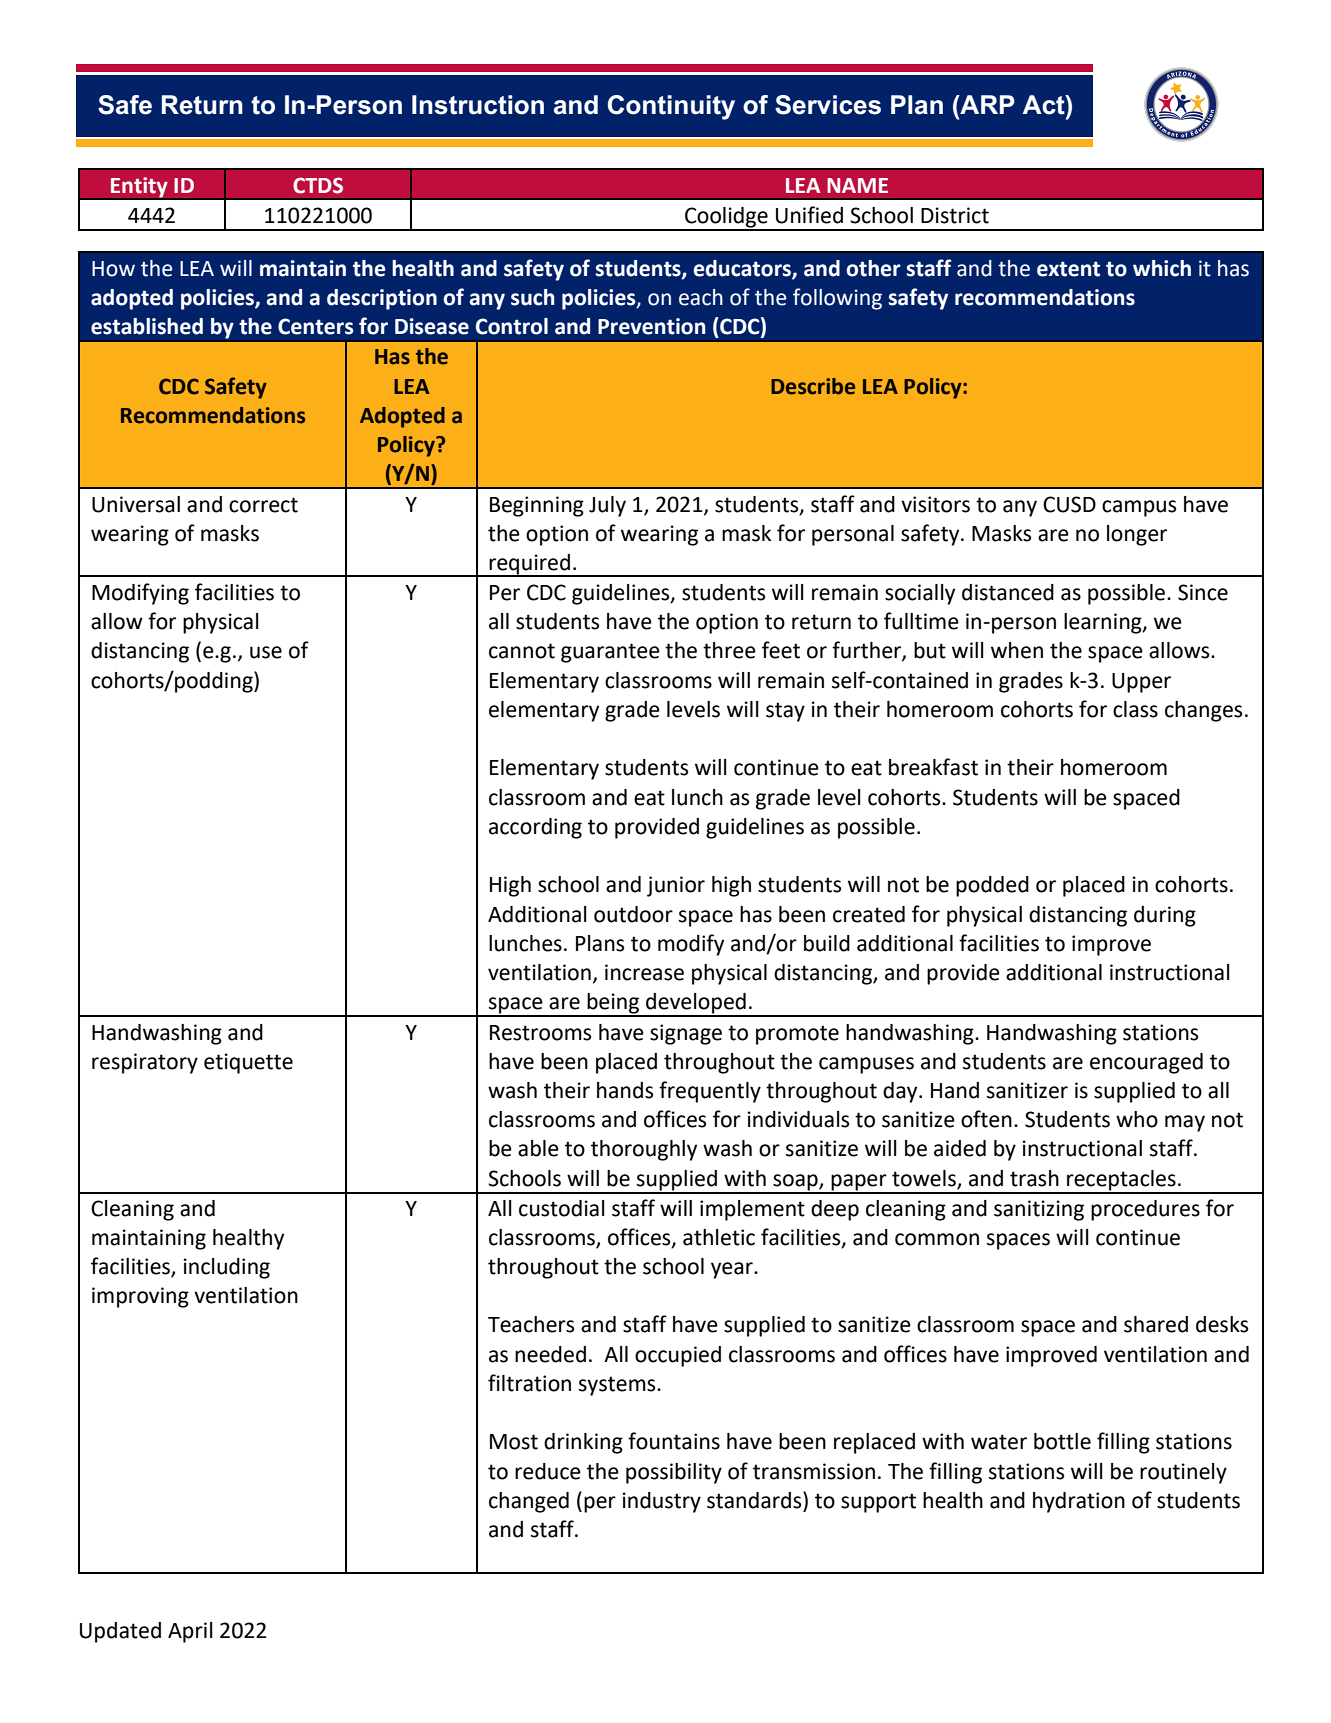 The width and height of the screenshot is (1331, 1723). What do you see at coordinates (248, 1063) in the screenshot?
I see `etiquette` at bounding box center [248, 1063].
